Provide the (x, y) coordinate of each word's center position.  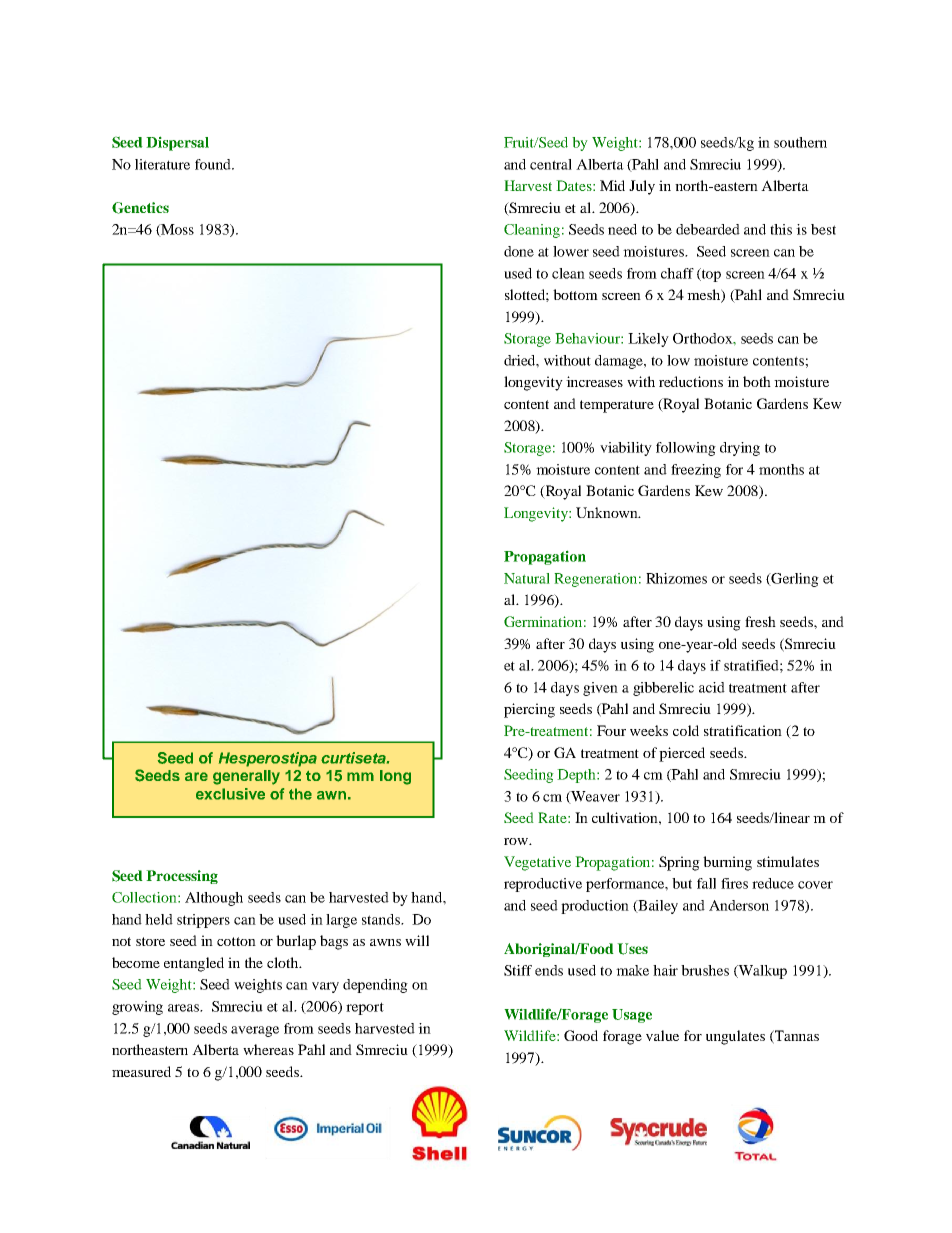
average (255, 1031)
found (214, 164)
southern (800, 142)
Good (581, 1035)
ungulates (735, 1037)
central (551, 164)
